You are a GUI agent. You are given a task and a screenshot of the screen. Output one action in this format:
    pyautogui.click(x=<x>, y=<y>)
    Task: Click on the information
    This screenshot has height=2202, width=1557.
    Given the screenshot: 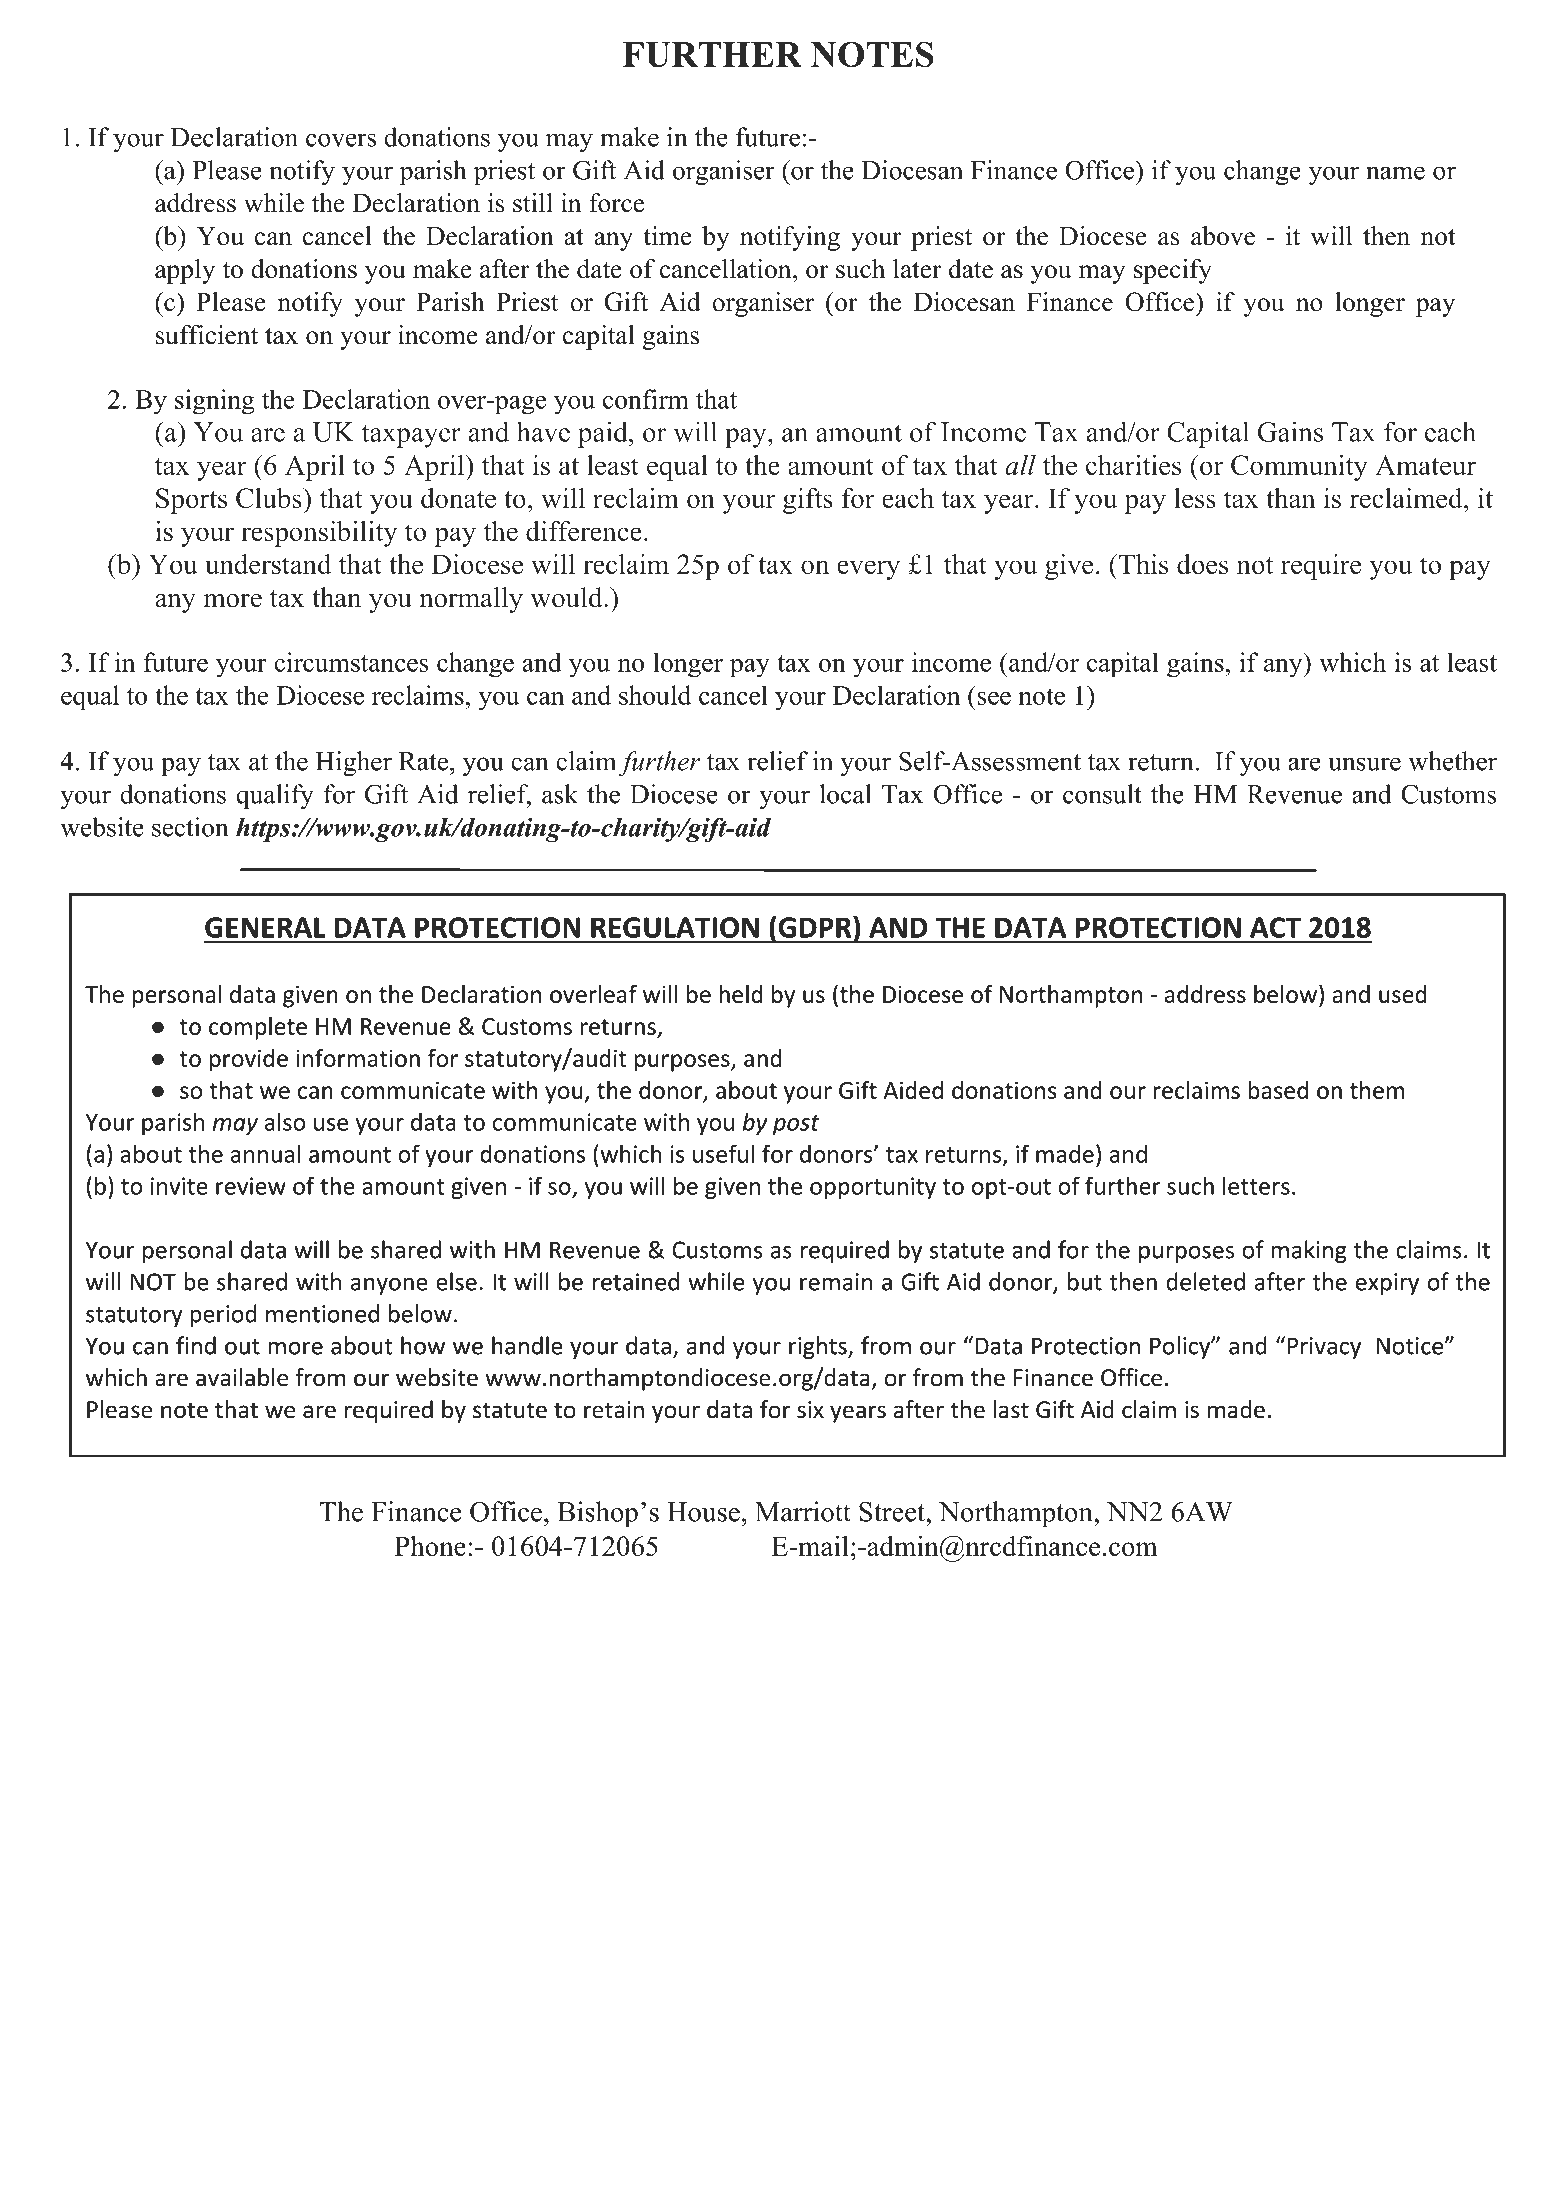 What is the action you would take?
    pyautogui.click(x=358, y=1058)
